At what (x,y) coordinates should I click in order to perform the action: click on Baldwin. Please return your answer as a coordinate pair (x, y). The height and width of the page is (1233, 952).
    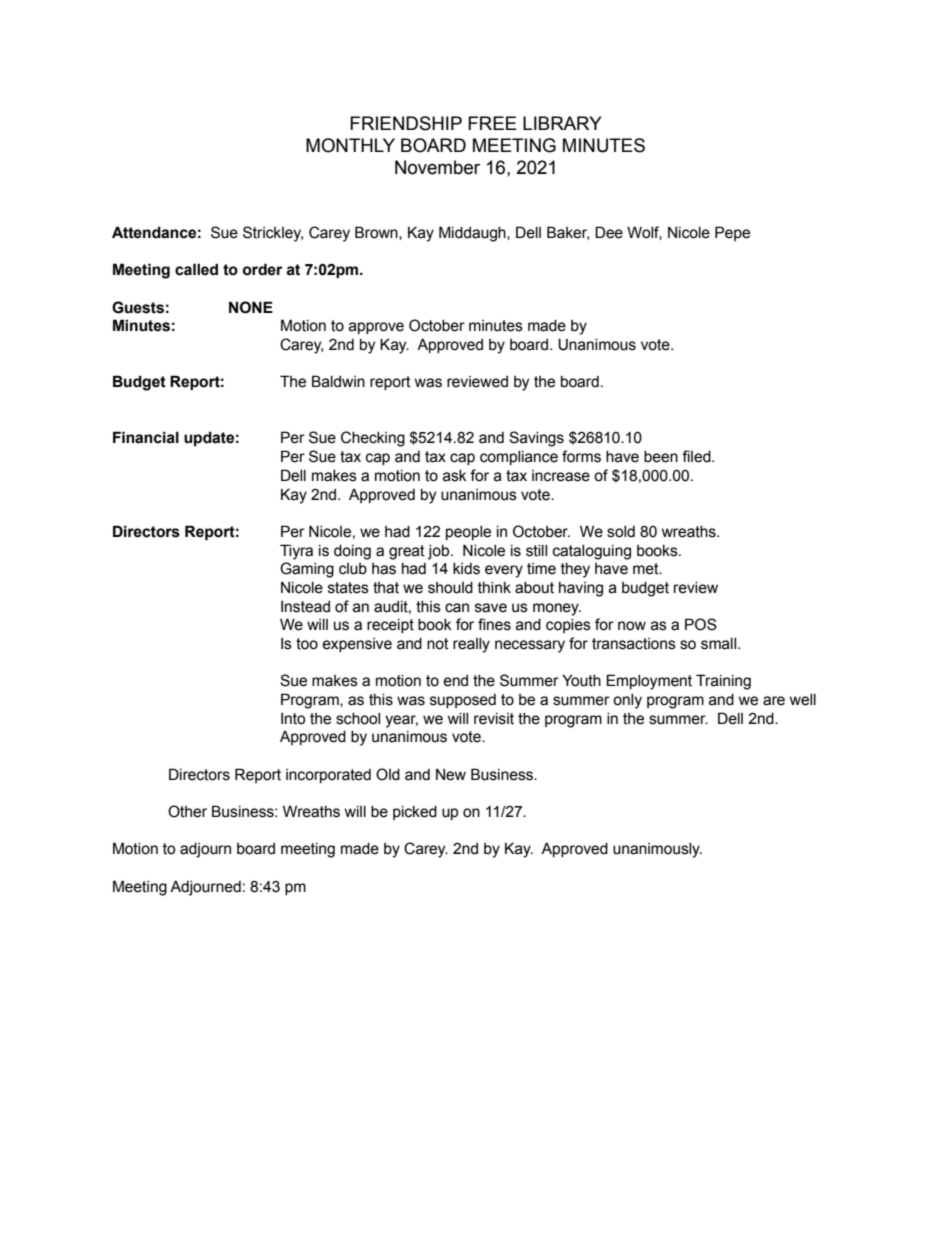
    Looking at the image, I should click on (338, 381).
